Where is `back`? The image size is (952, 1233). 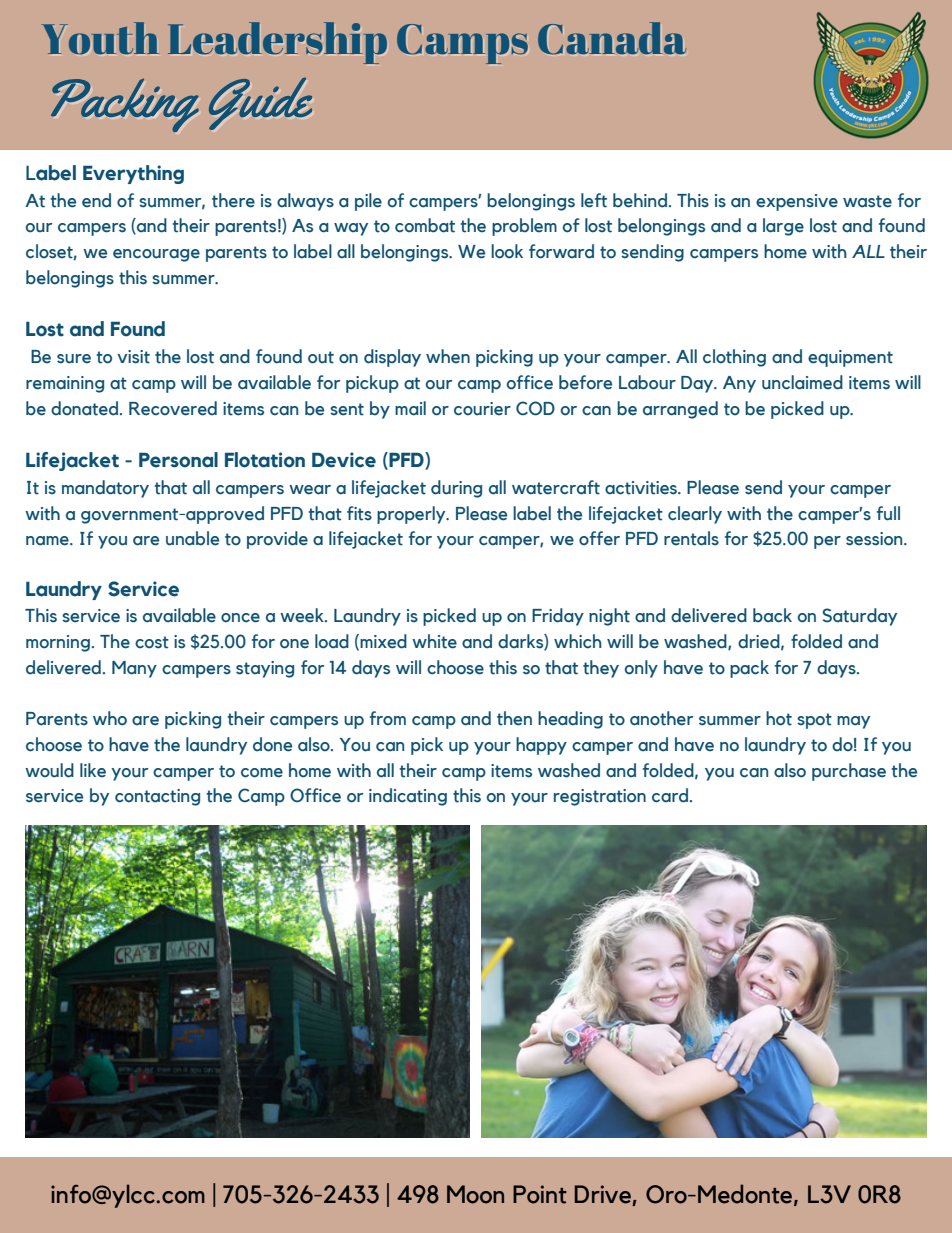
back is located at coordinates (772, 615).
